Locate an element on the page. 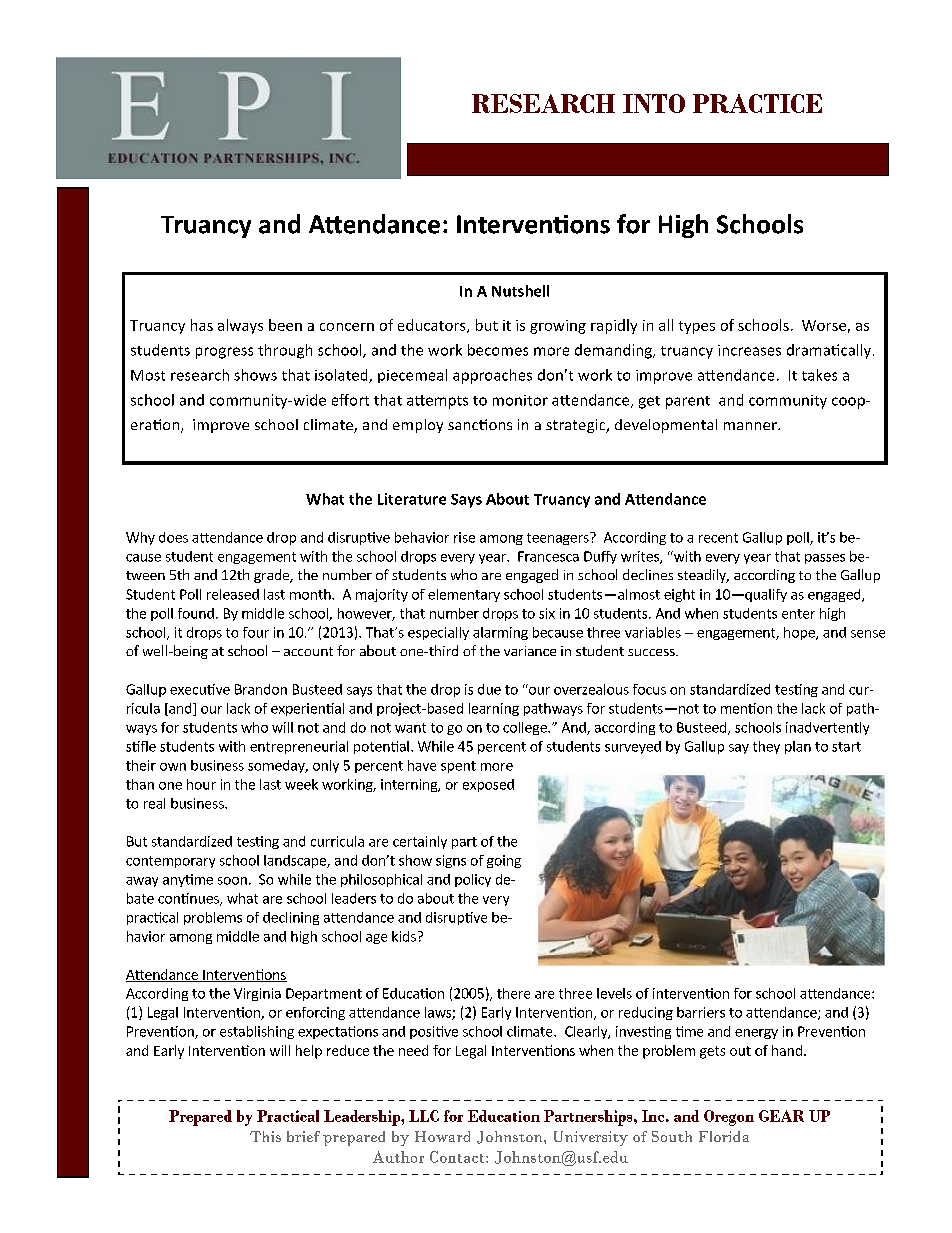 This page has height=1233, width=952. approaches is located at coordinates (492, 376).
